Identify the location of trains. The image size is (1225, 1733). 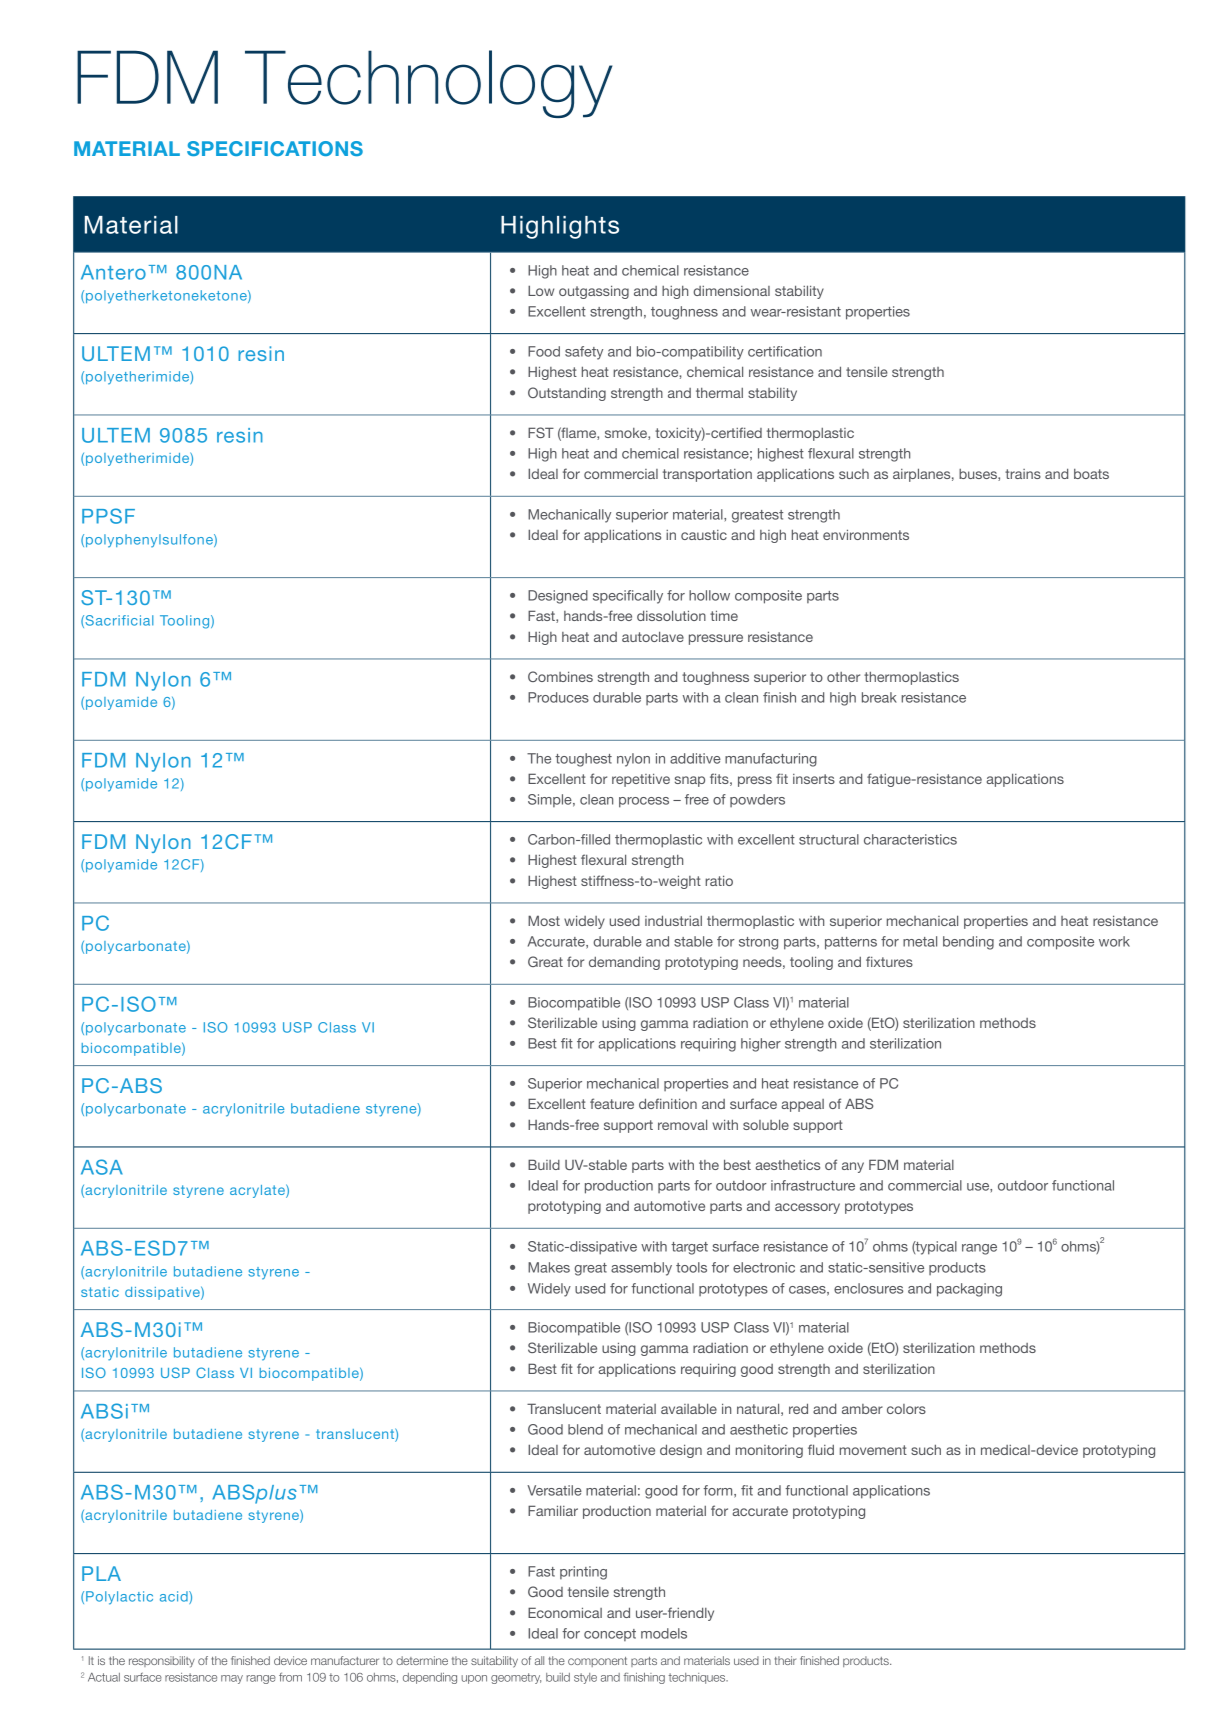
(1023, 474).
